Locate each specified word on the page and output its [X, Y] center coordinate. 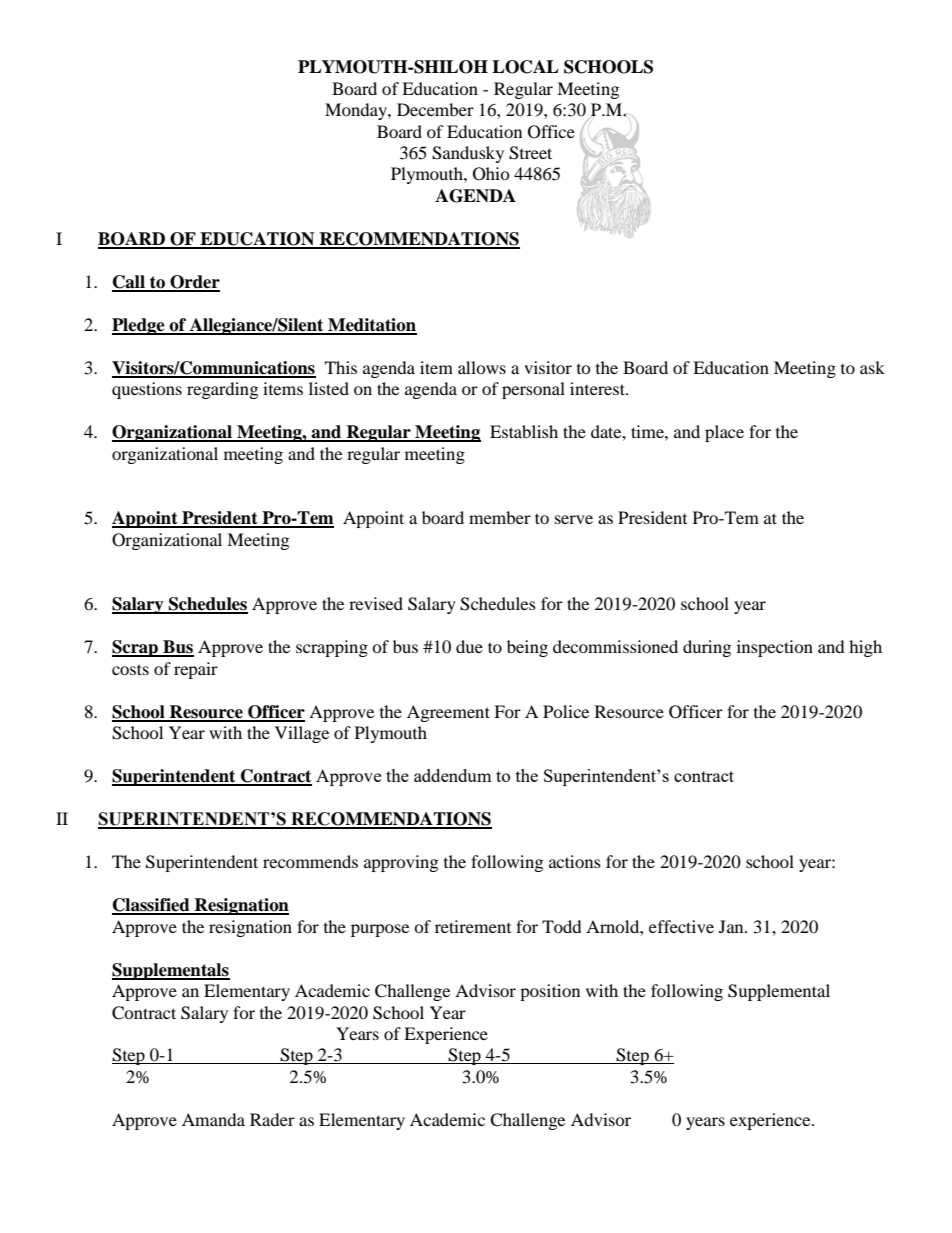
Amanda [213, 1119]
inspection [775, 648]
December [435, 109]
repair [196, 670]
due [469, 646]
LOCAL [525, 67]
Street [530, 153]
